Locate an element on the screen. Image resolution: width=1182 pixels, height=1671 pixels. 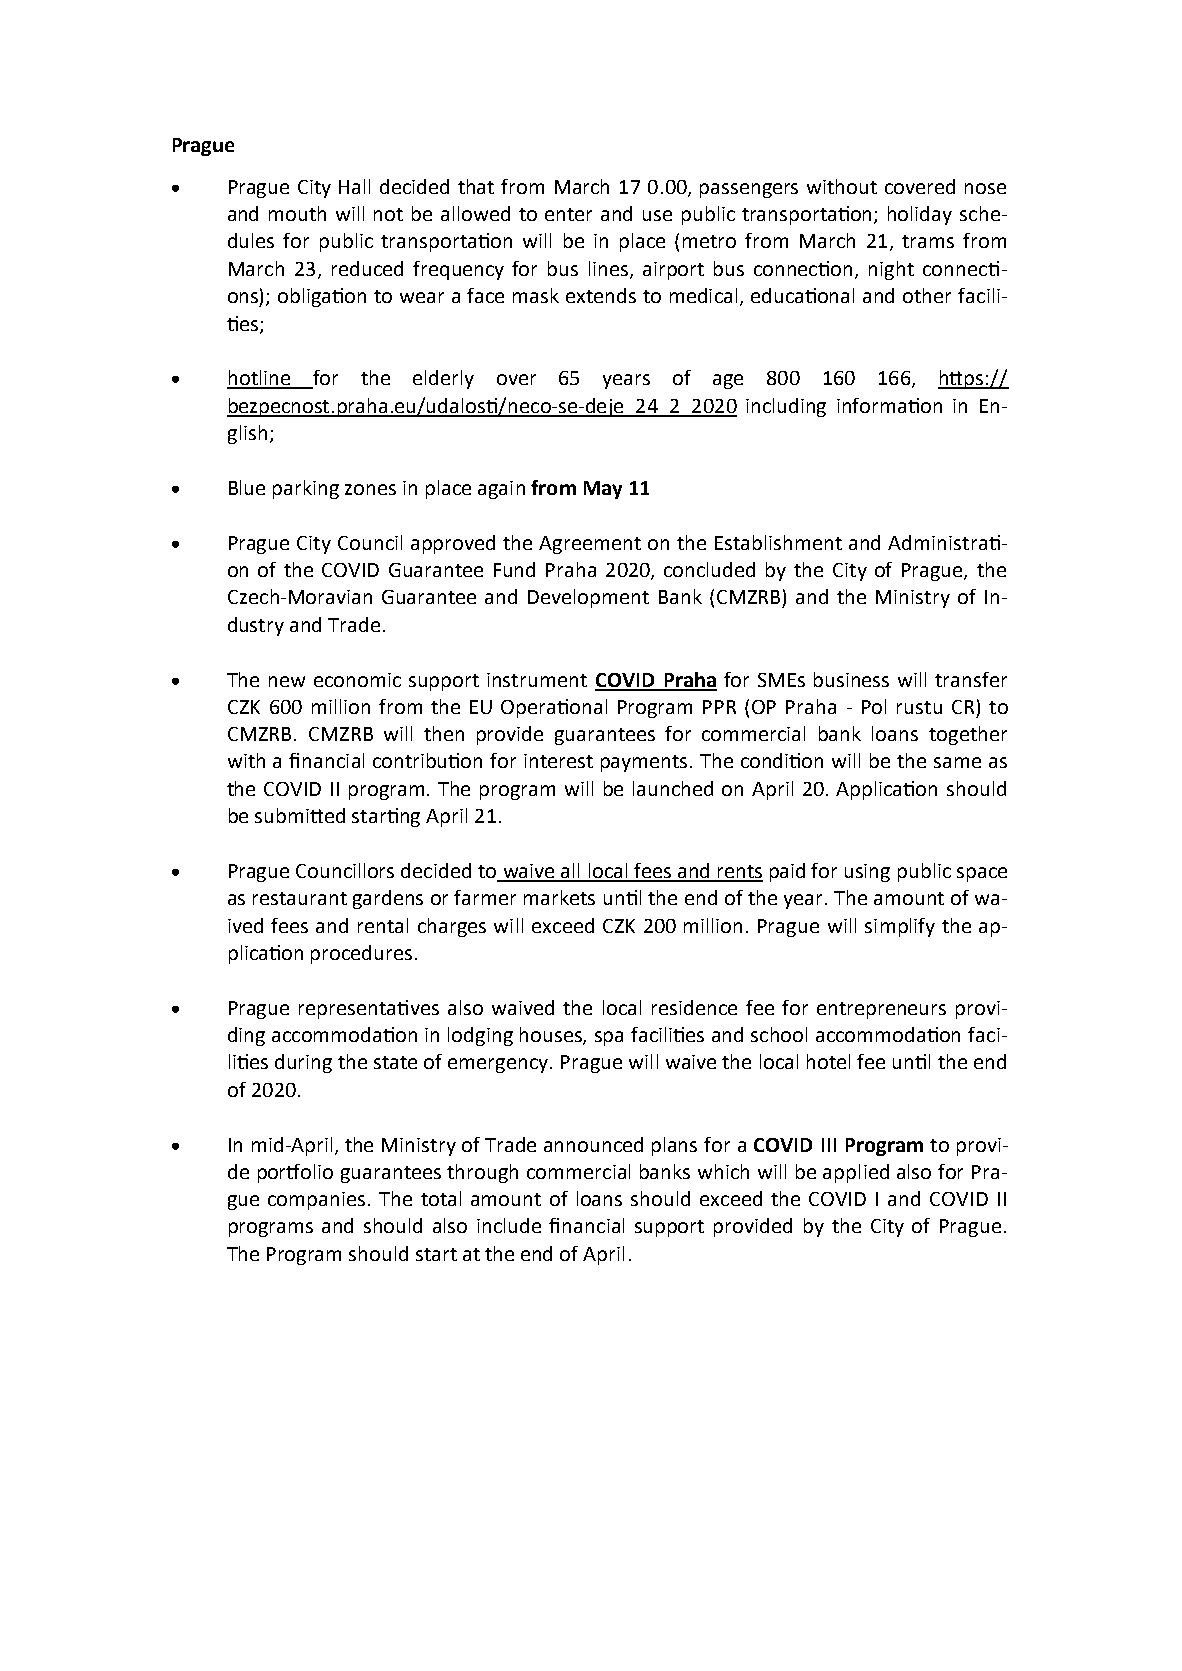
markets is located at coordinates (559, 897).
